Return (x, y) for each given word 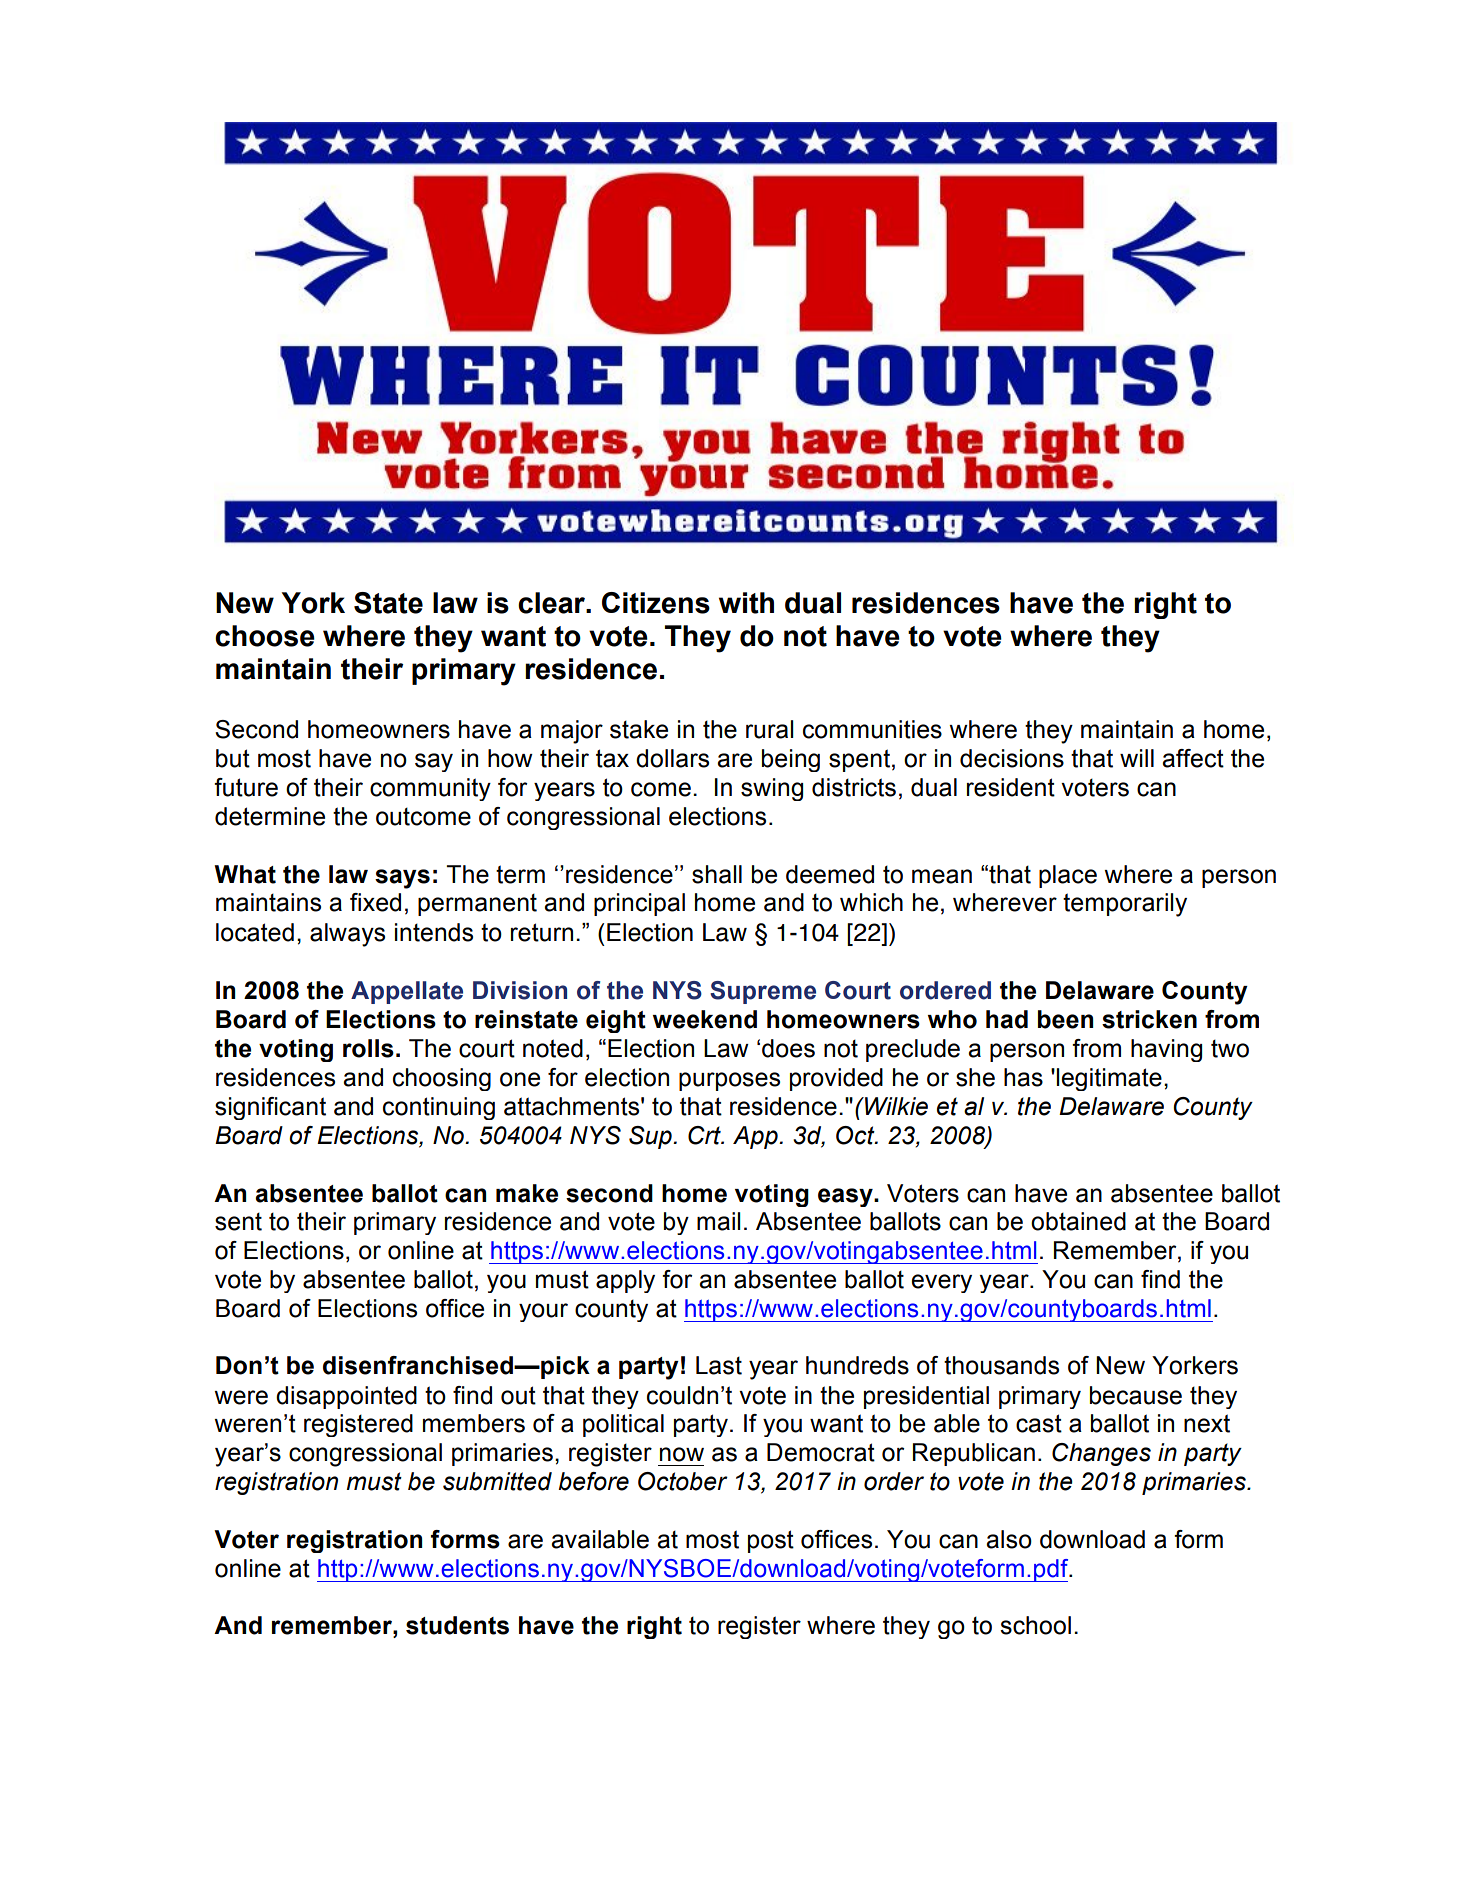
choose (265, 636)
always (347, 935)
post (771, 1541)
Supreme (763, 992)
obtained (1078, 1221)
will (1137, 758)
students (457, 1625)
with (746, 603)
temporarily (1125, 905)
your (543, 1312)
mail (719, 1221)
